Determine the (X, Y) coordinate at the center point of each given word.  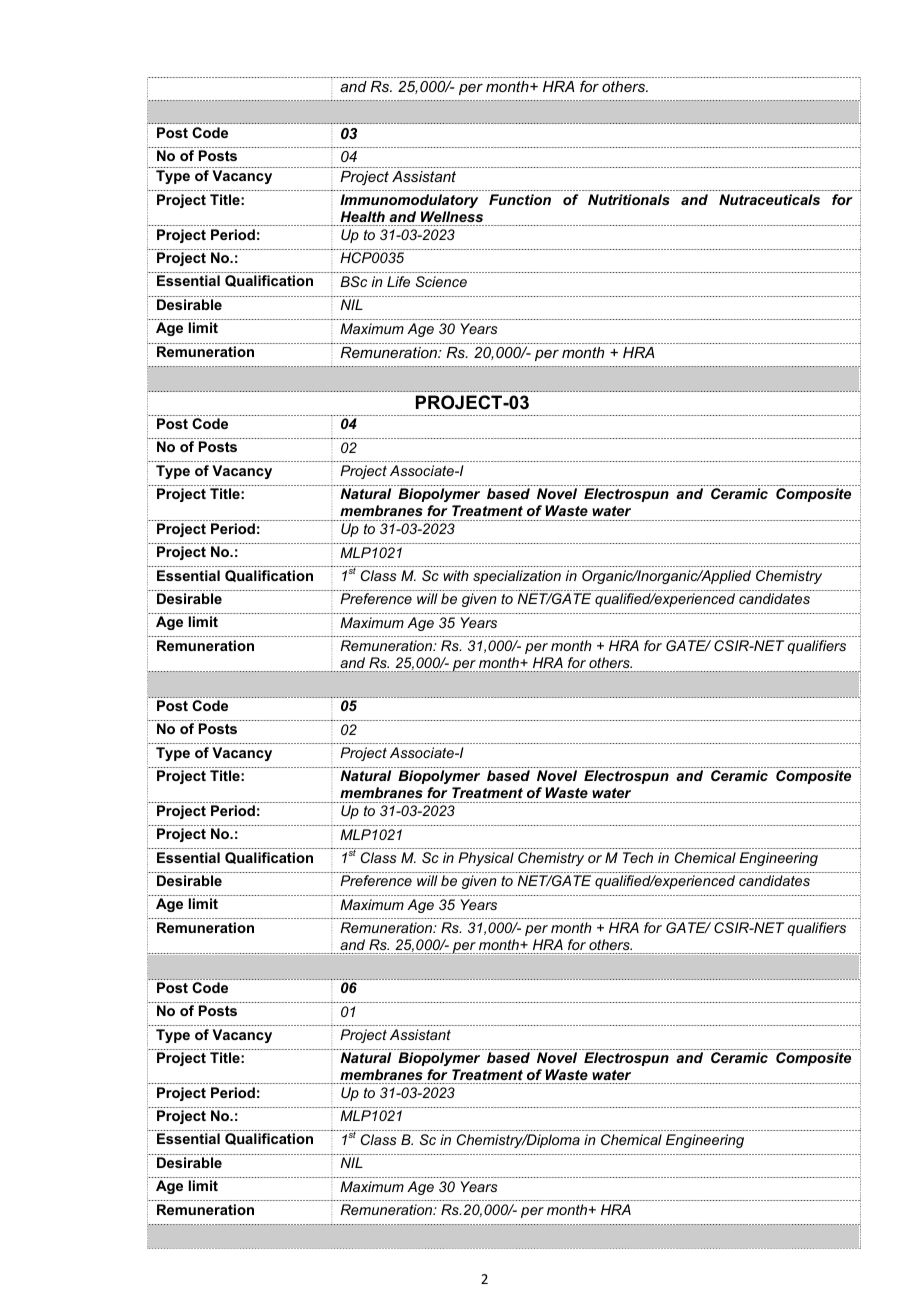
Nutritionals (629, 199)
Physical (486, 859)
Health (362, 216)
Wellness (452, 216)
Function (520, 199)
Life (398, 281)
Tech (638, 857)
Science (441, 281)
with (456, 575)
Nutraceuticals (769, 199)
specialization (517, 577)
